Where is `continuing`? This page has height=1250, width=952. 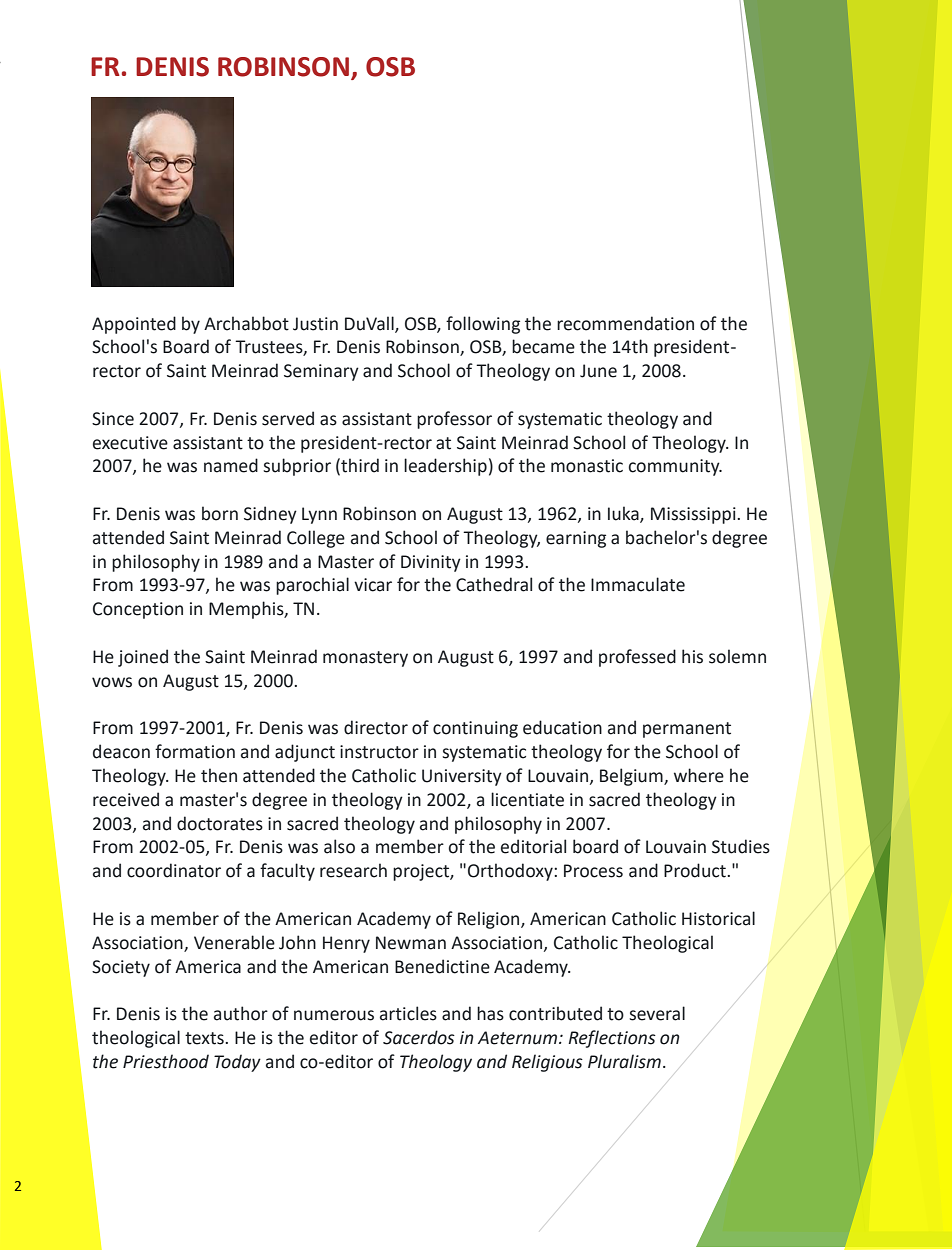 continuing is located at coordinates (475, 729).
